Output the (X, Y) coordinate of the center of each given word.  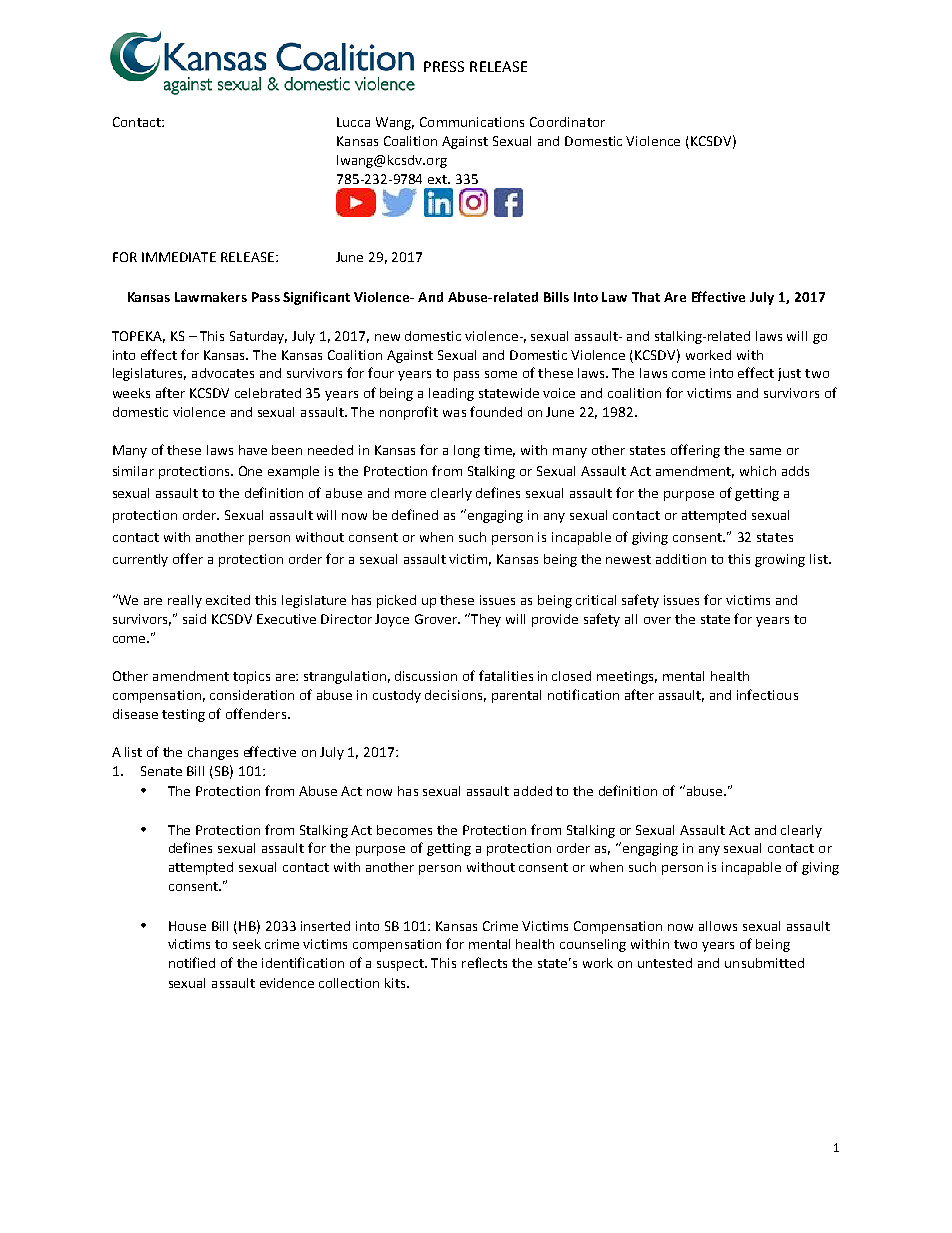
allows (718, 926)
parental (516, 696)
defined (415, 514)
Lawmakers (211, 297)
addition (681, 559)
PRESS (444, 66)
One (250, 471)
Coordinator (567, 122)
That (646, 297)
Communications (472, 122)
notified (192, 962)
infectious (767, 694)
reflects (484, 962)
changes (213, 753)
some (501, 374)
